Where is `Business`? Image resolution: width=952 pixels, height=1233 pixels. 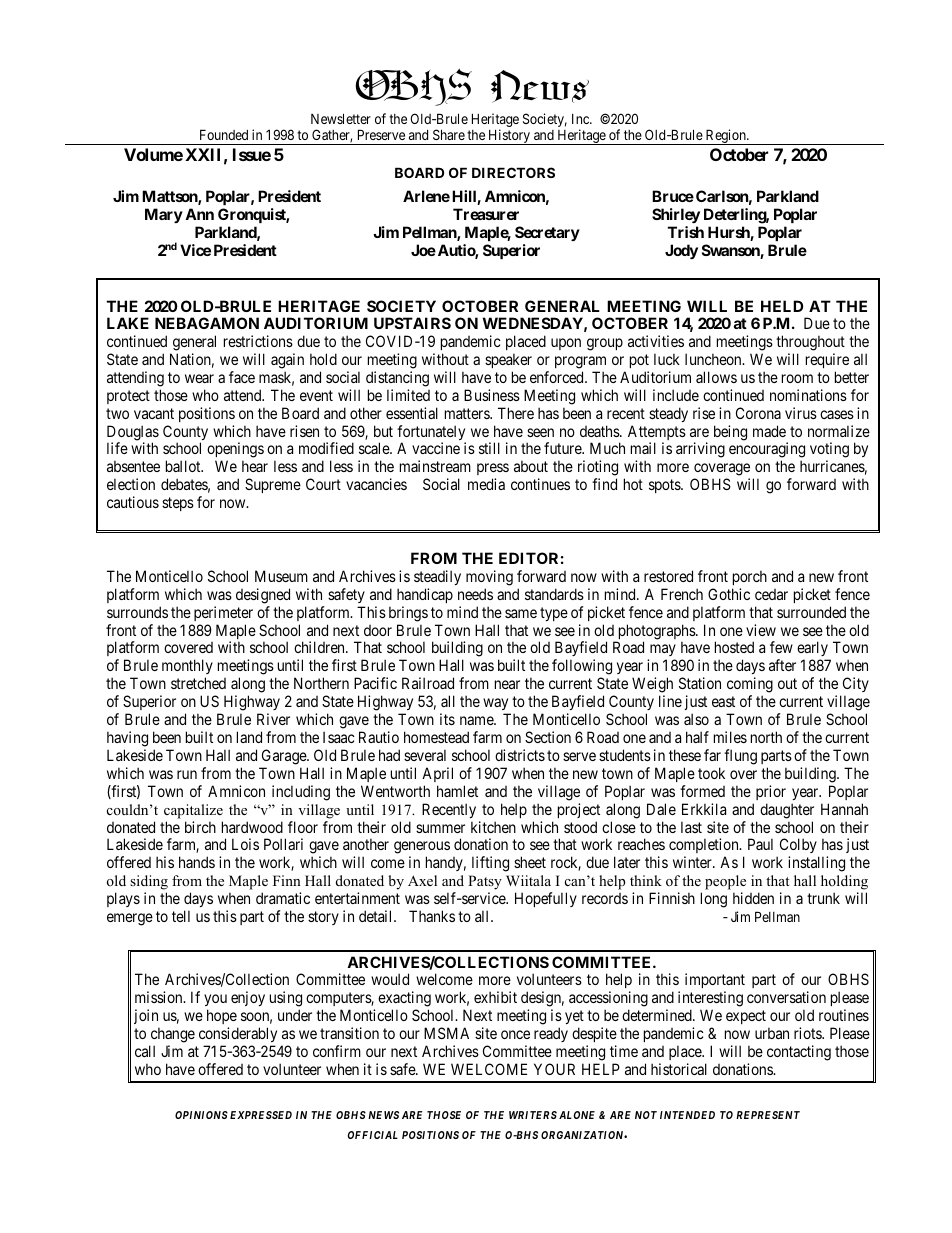 Business is located at coordinates (492, 395).
